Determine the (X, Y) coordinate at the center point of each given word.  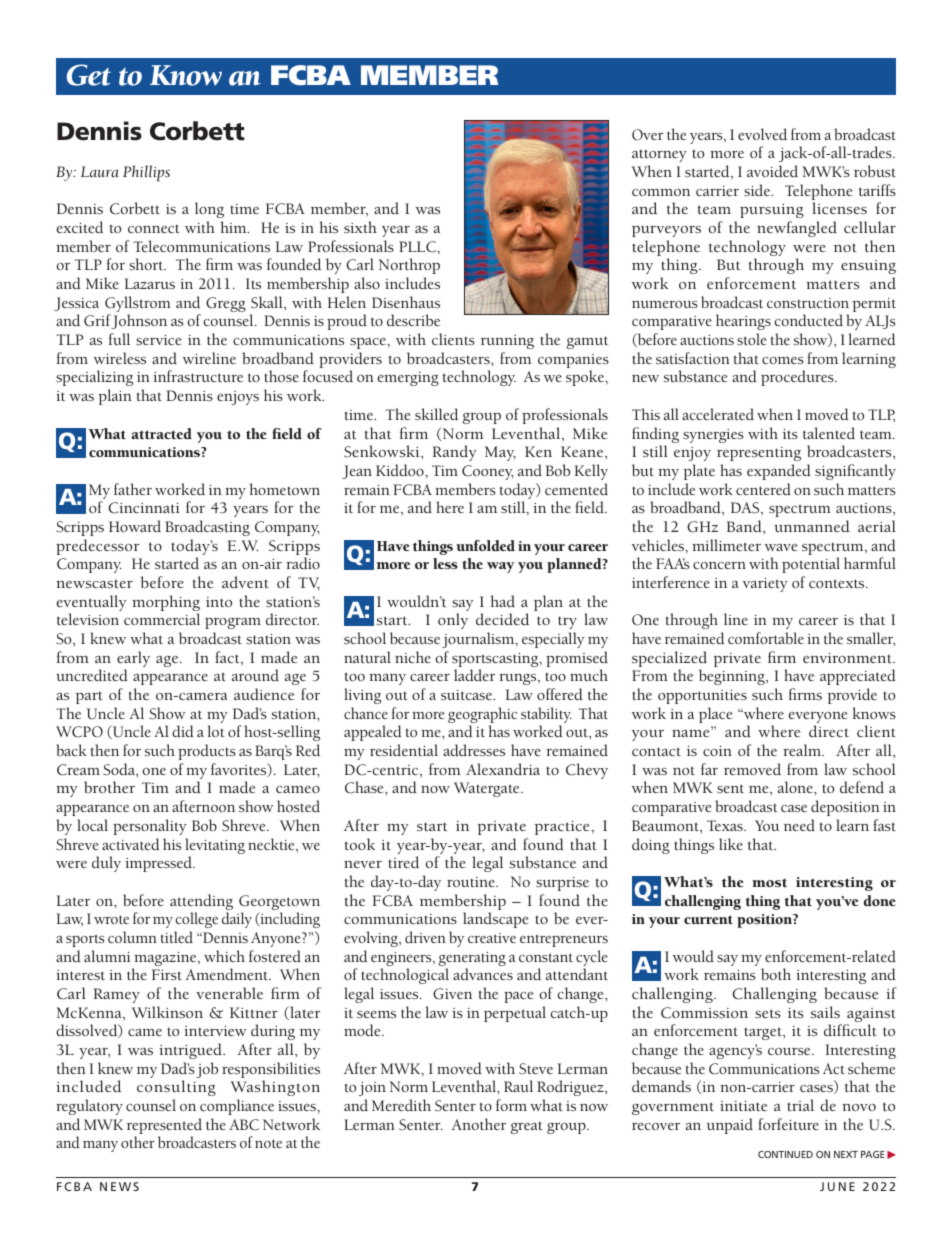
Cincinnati (144, 508)
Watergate (488, 789)
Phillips (146, 173)
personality (150, 827)
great (527, 1128)
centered (763, 489)
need (799, 825)
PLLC (418, 247)
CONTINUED (785, 1154)
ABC (244, 1125)
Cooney (488, 472)
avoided (772, 171)
